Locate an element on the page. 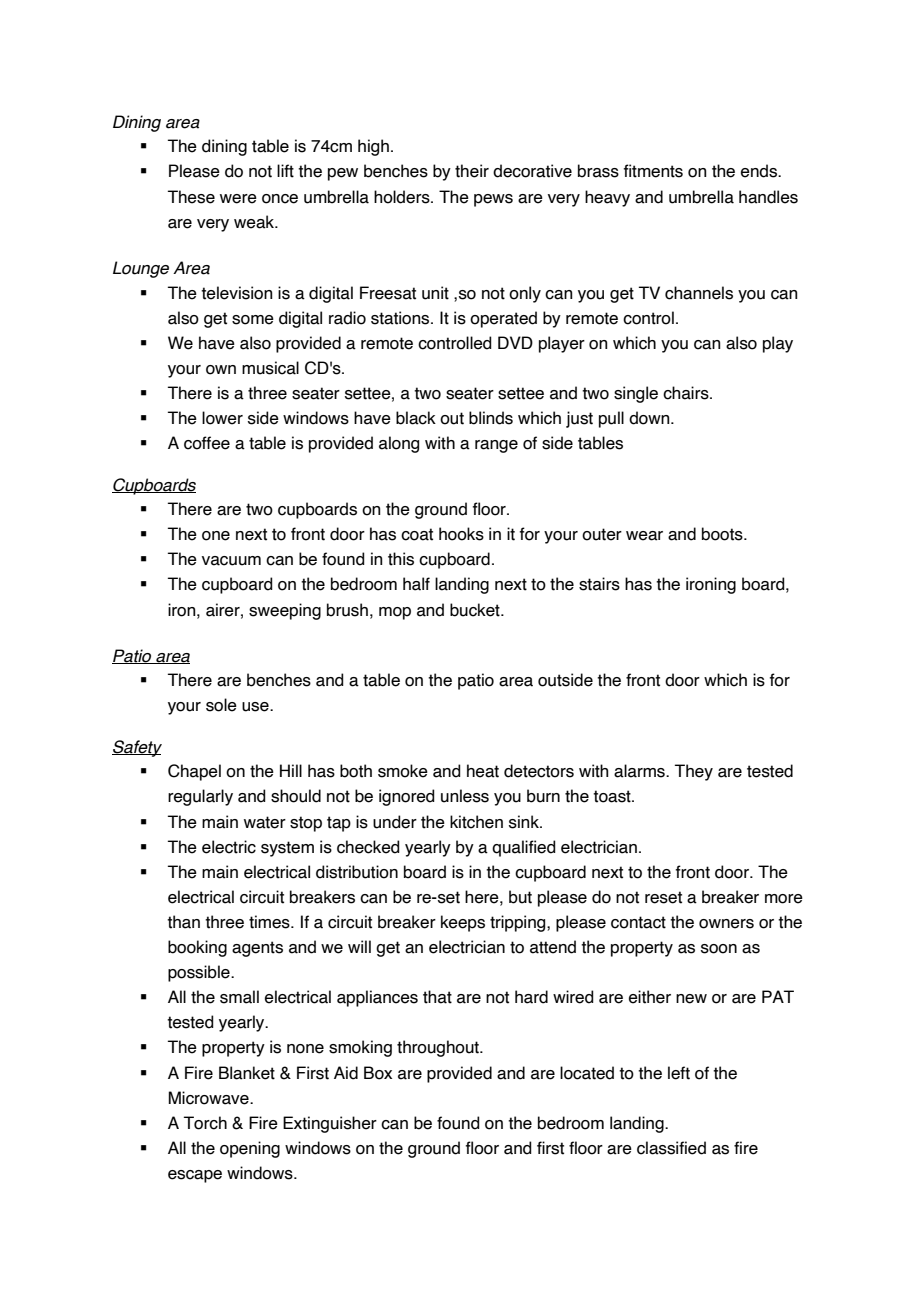 This image has height=1308, width=924. Box is located at coordinates (378, 1073).
